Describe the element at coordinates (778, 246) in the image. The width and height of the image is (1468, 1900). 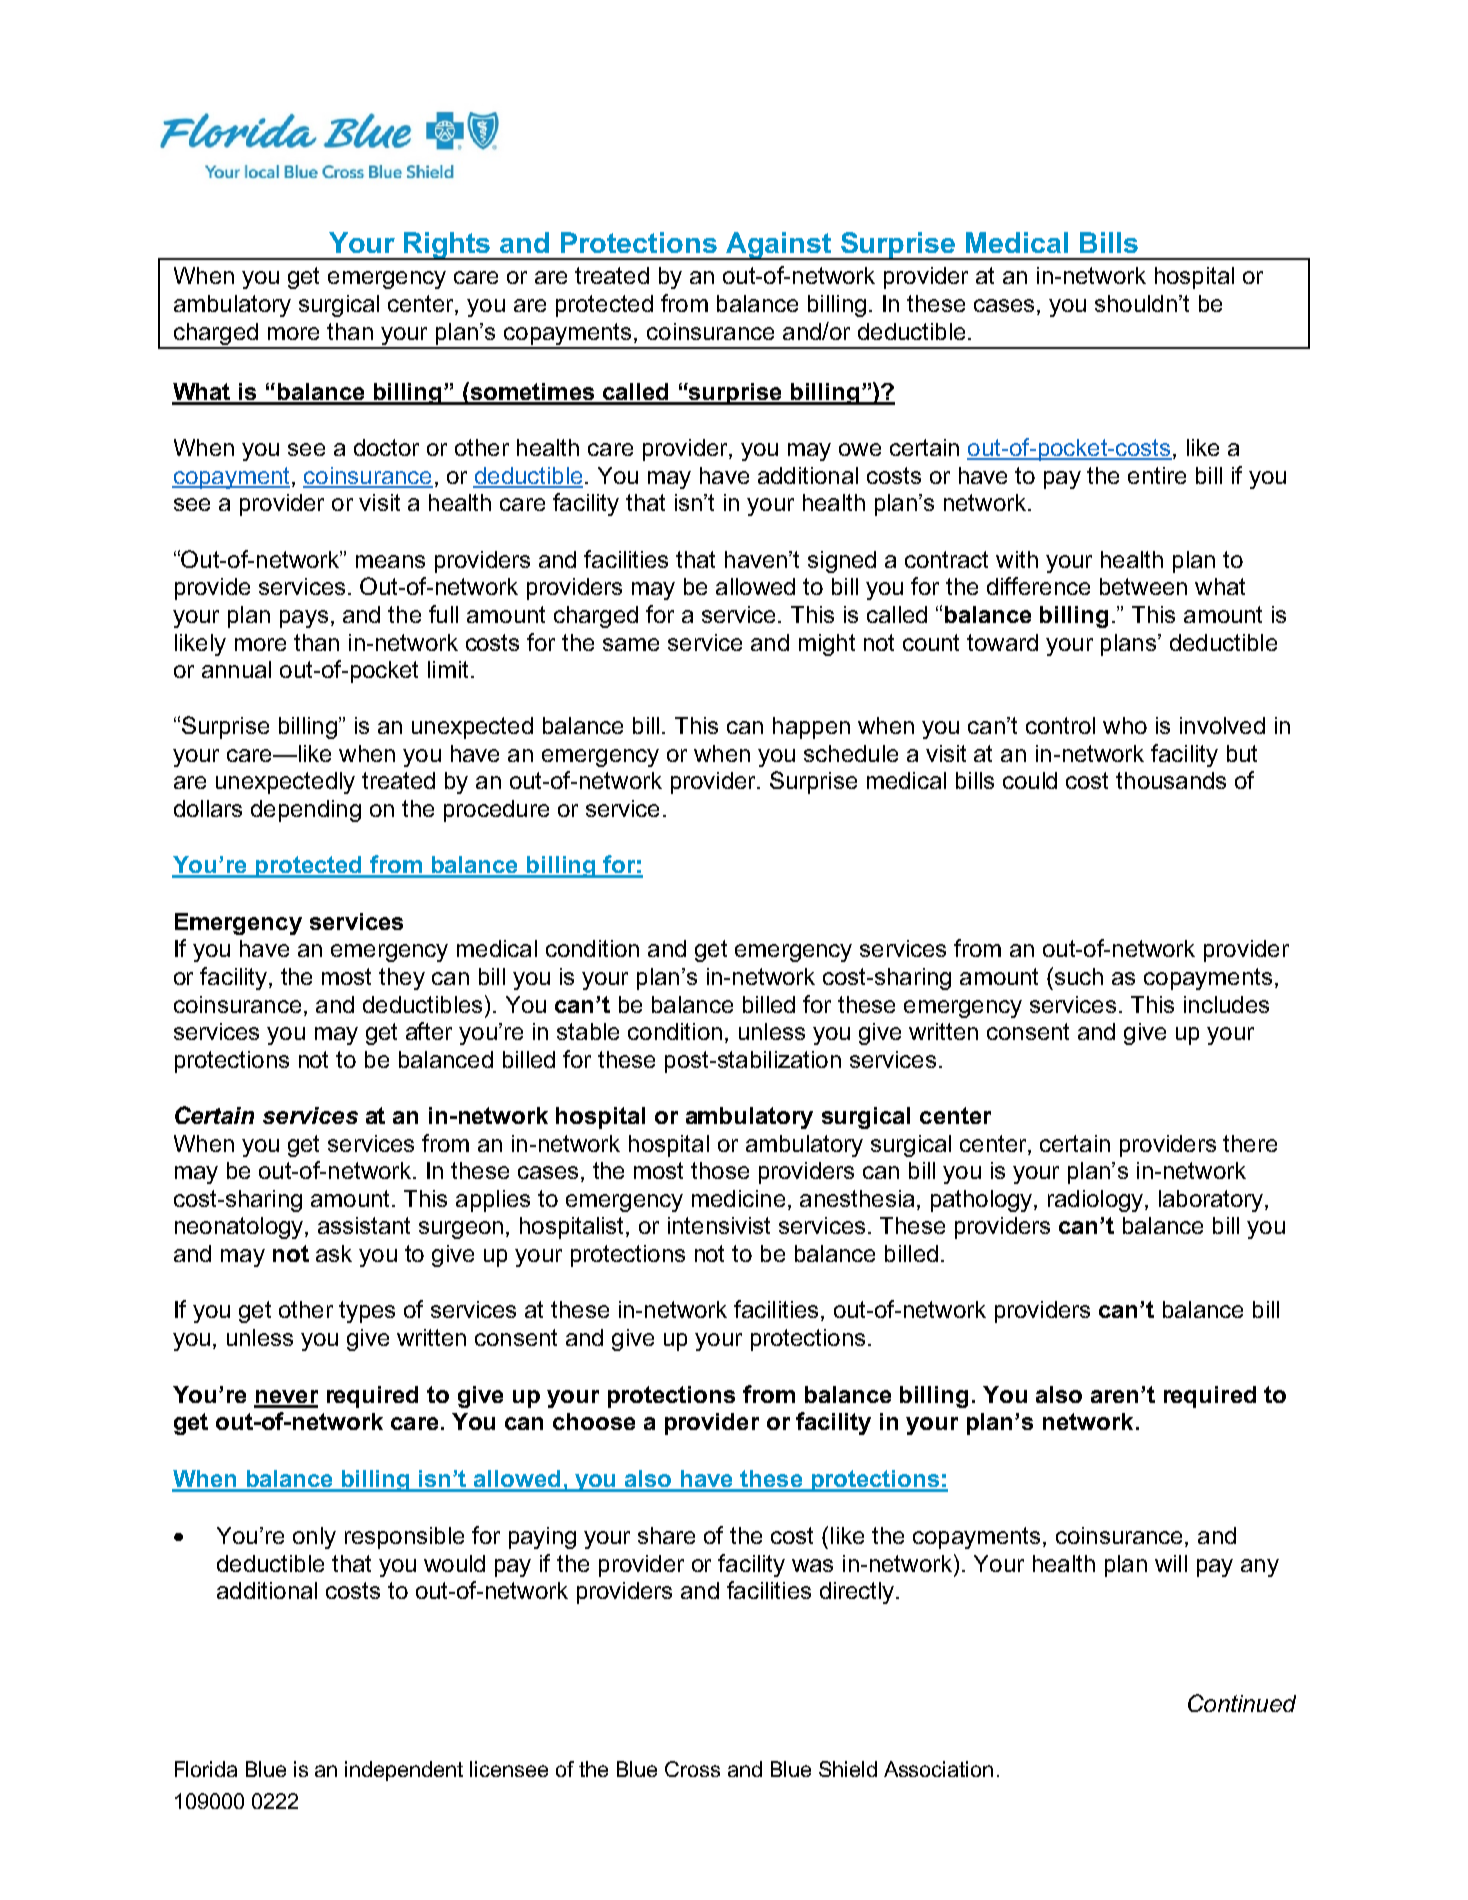
I see `Against` at that location.
